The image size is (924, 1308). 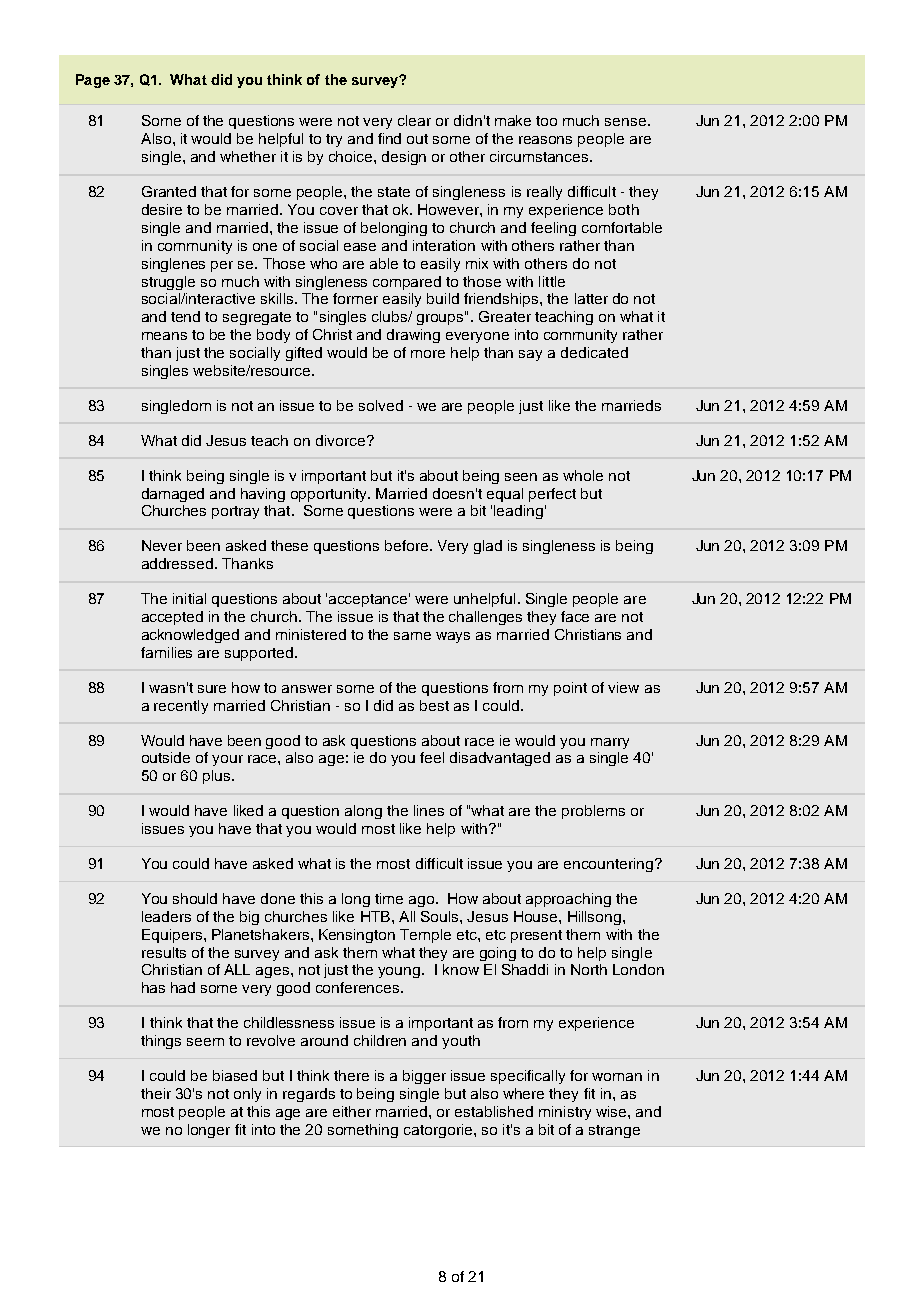 I want to click on lines, so click(x=429, y=810).
